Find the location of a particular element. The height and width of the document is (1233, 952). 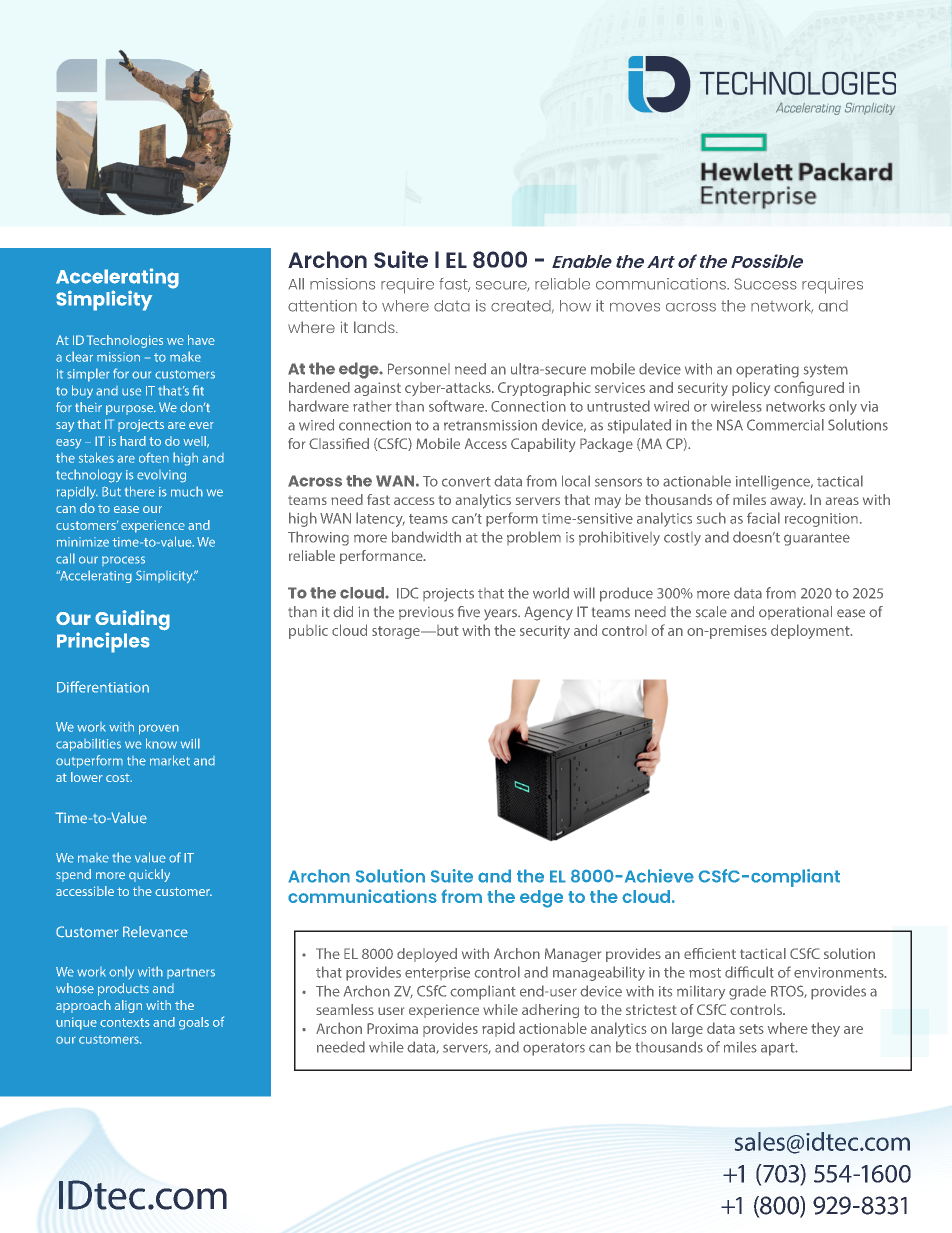

Success is located at coordinates (765, 284).
